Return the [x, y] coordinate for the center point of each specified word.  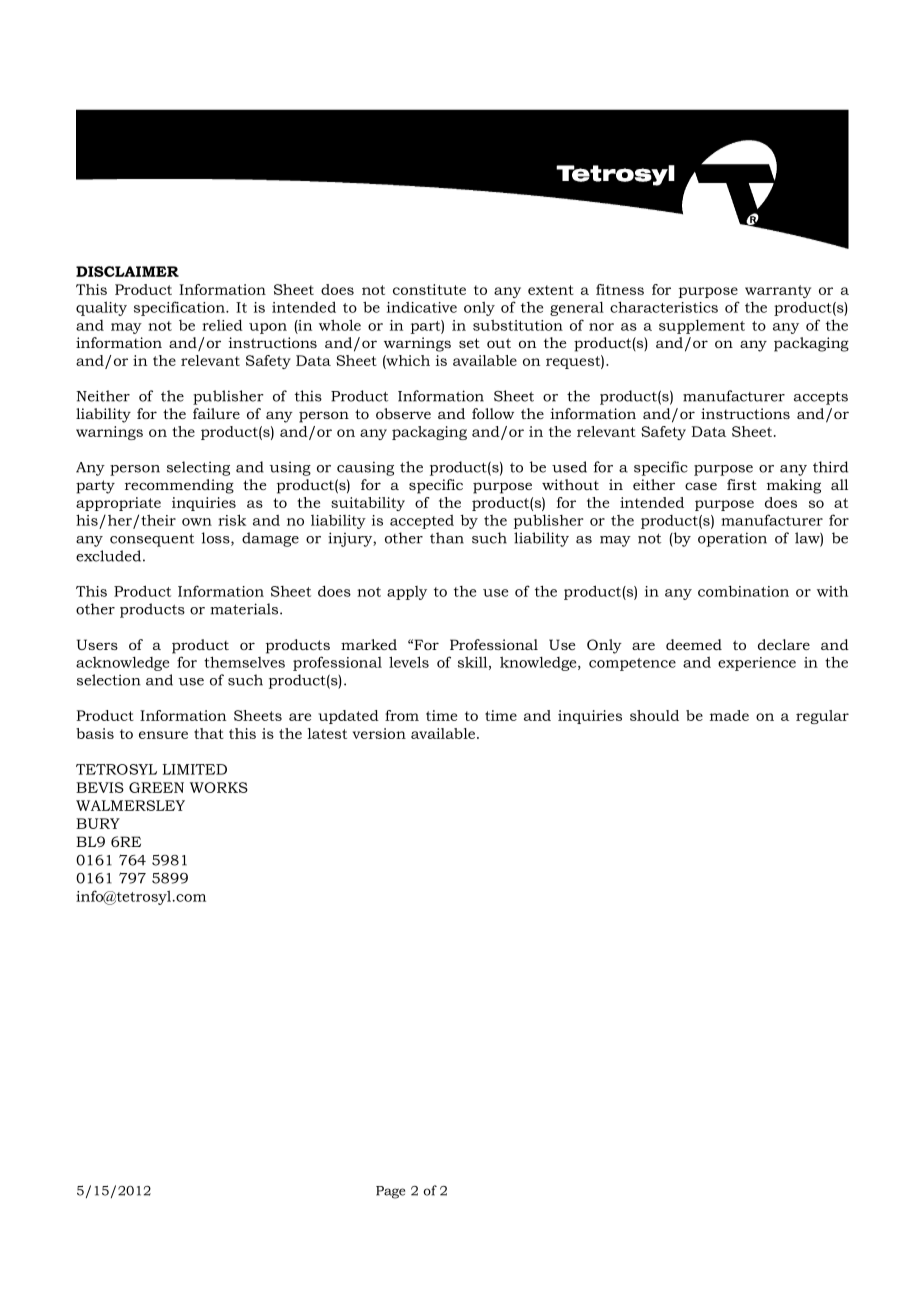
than [447, 538]
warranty [778, 291]
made [729, 715]
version [379, 733]
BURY [98, 823]
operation [732, 539]
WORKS [219, 787]
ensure [163, 735]
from [402, 715]
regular [822, 717]
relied [222, 325]
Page [390, 1192]
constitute [429, 289]
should [654, 715]
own [197, 522]
